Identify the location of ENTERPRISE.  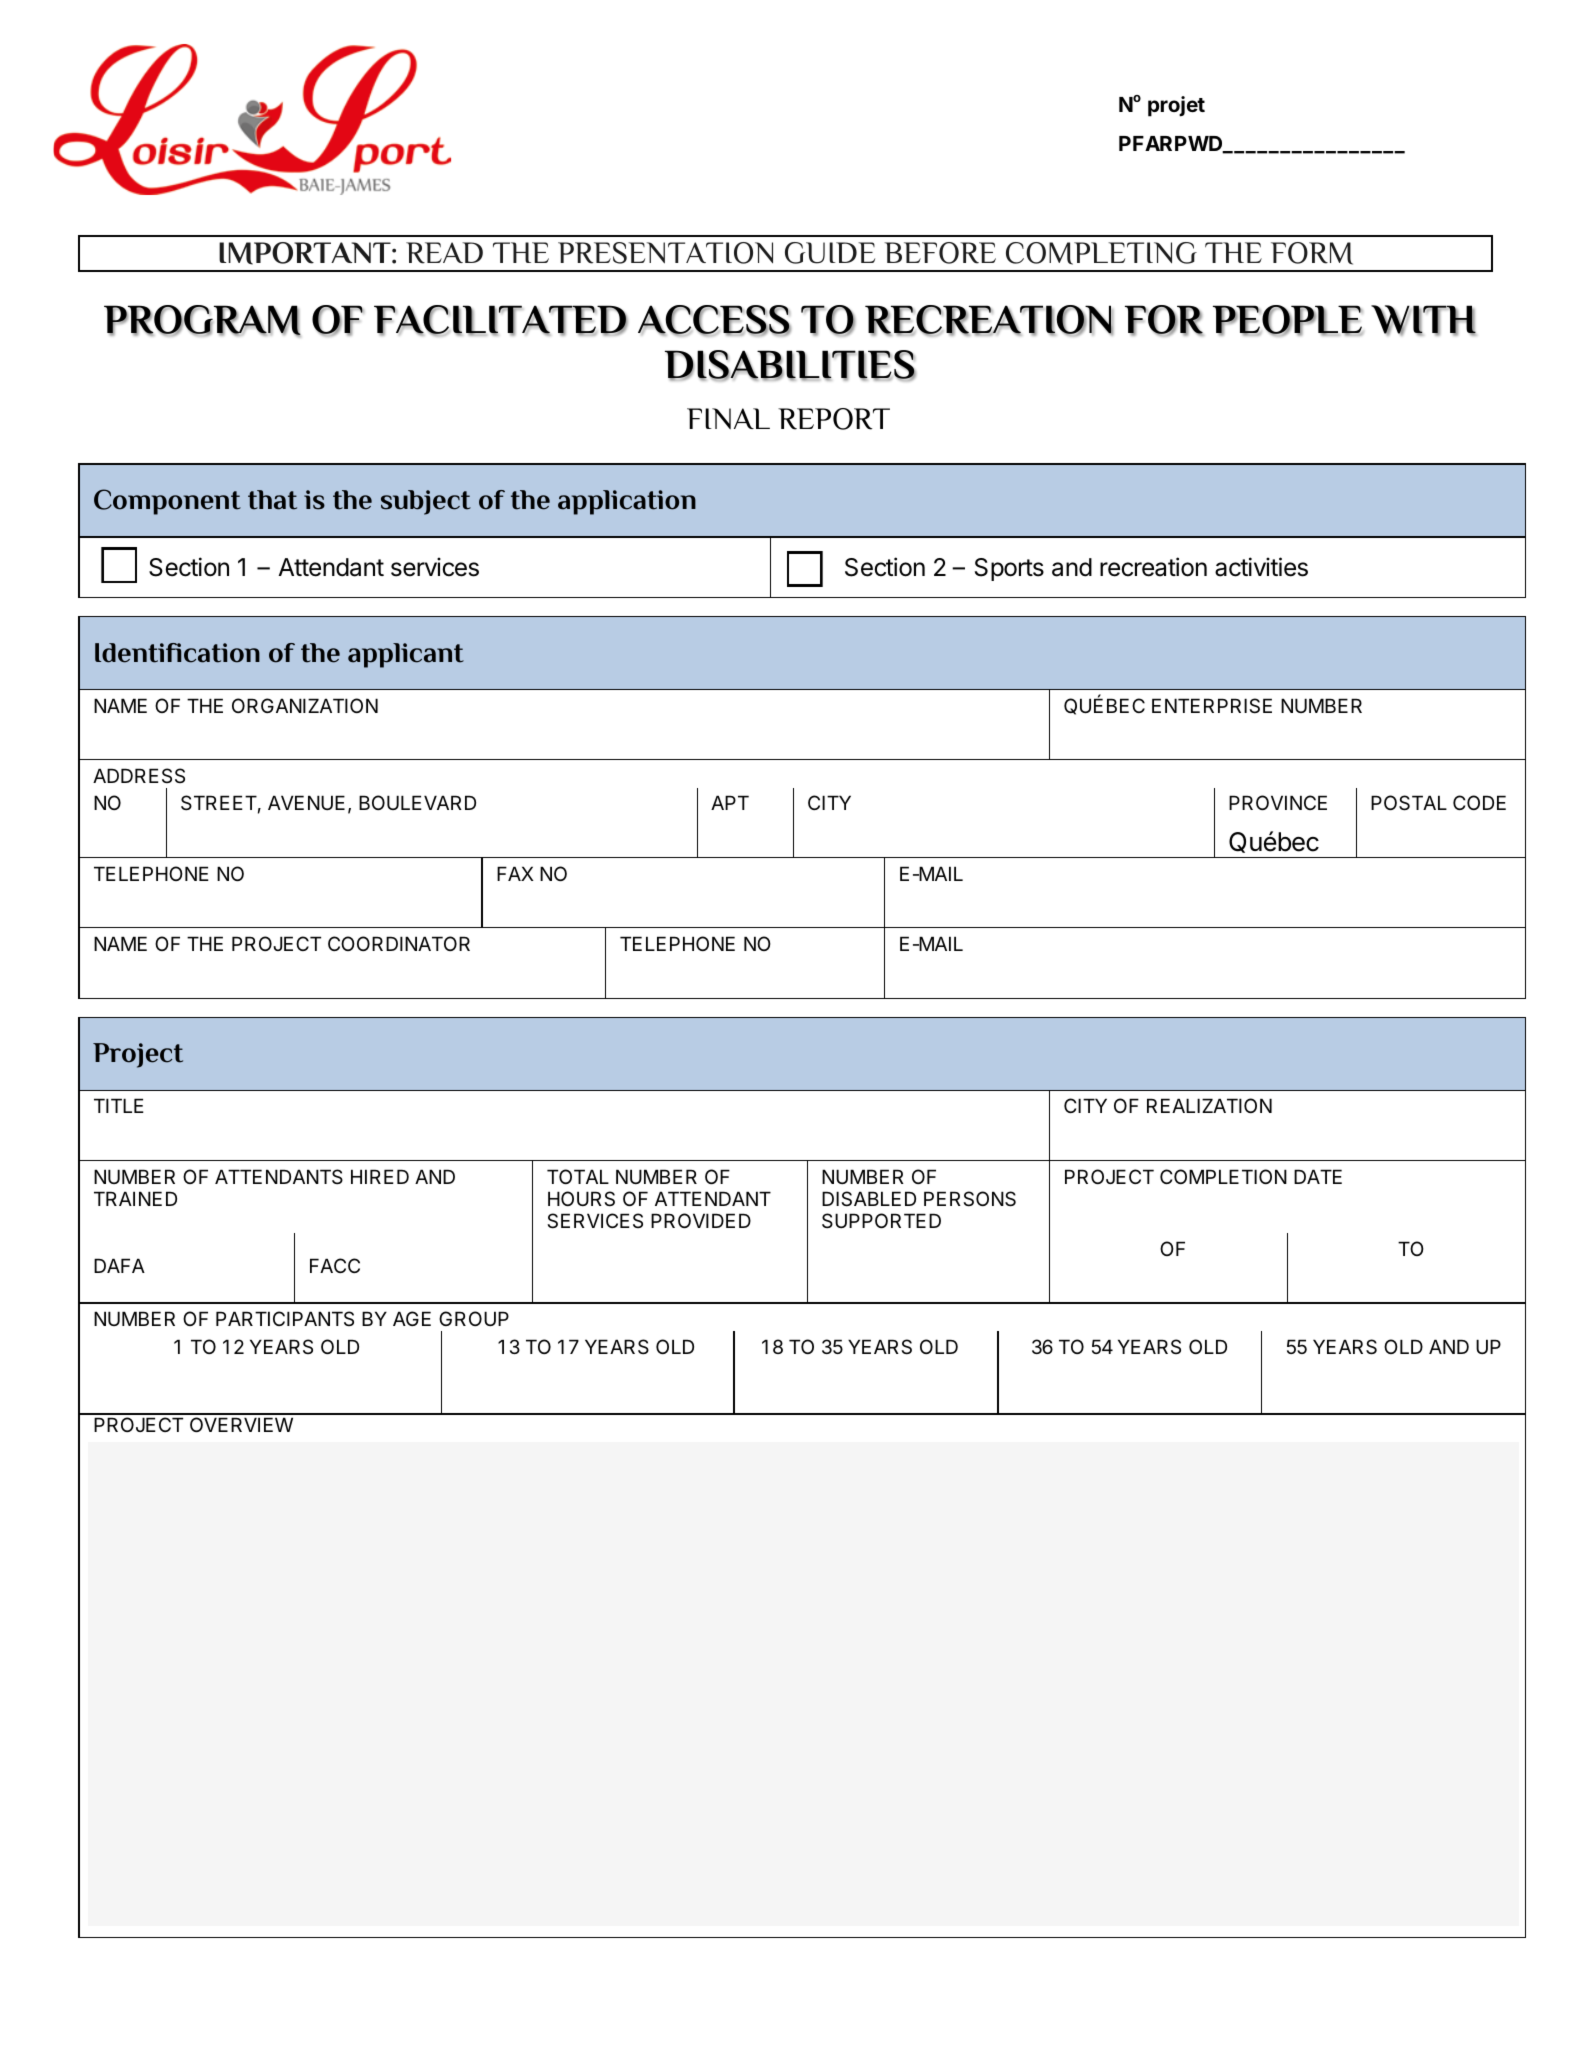
(1212, 706).
